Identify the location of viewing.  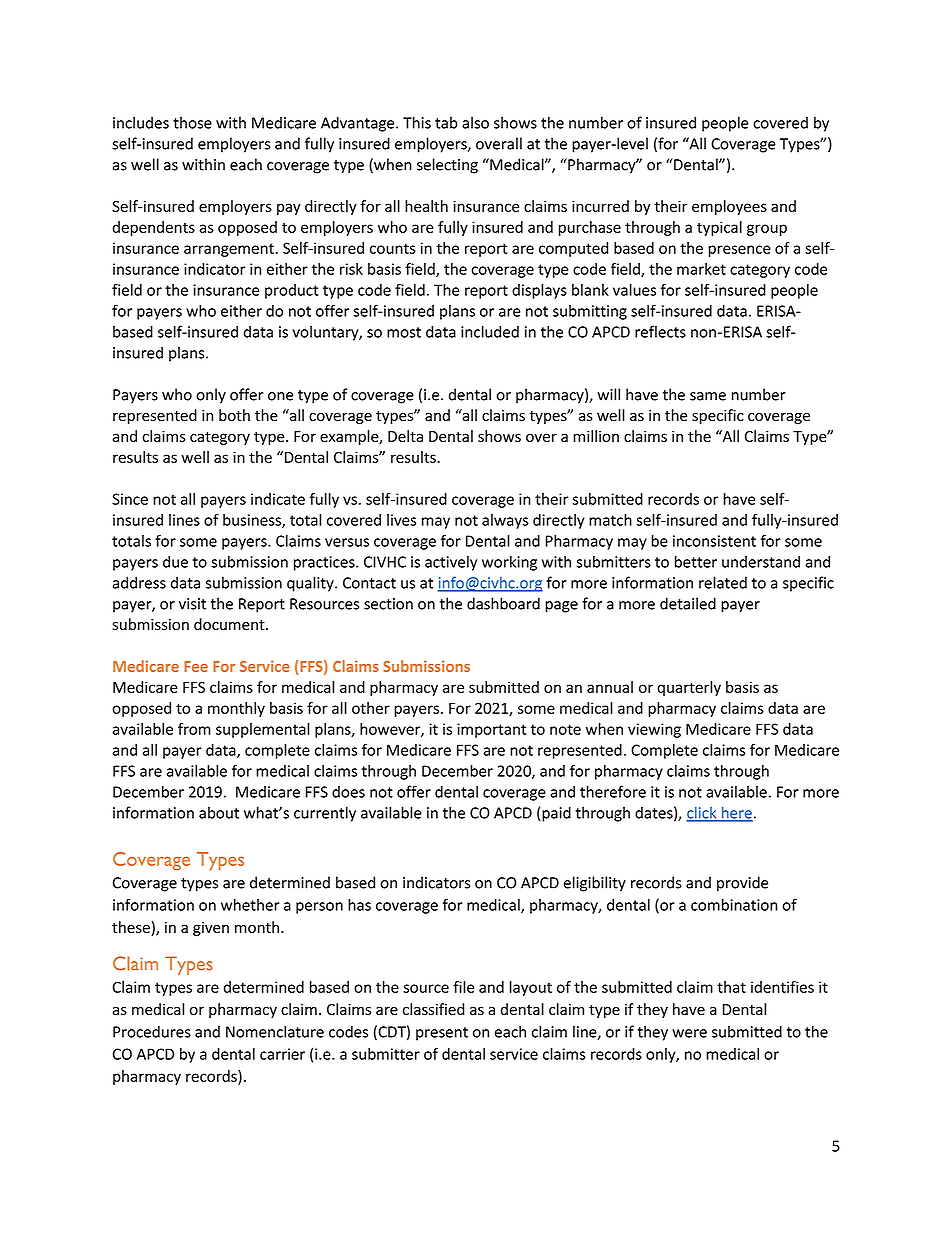
(654, 730).
